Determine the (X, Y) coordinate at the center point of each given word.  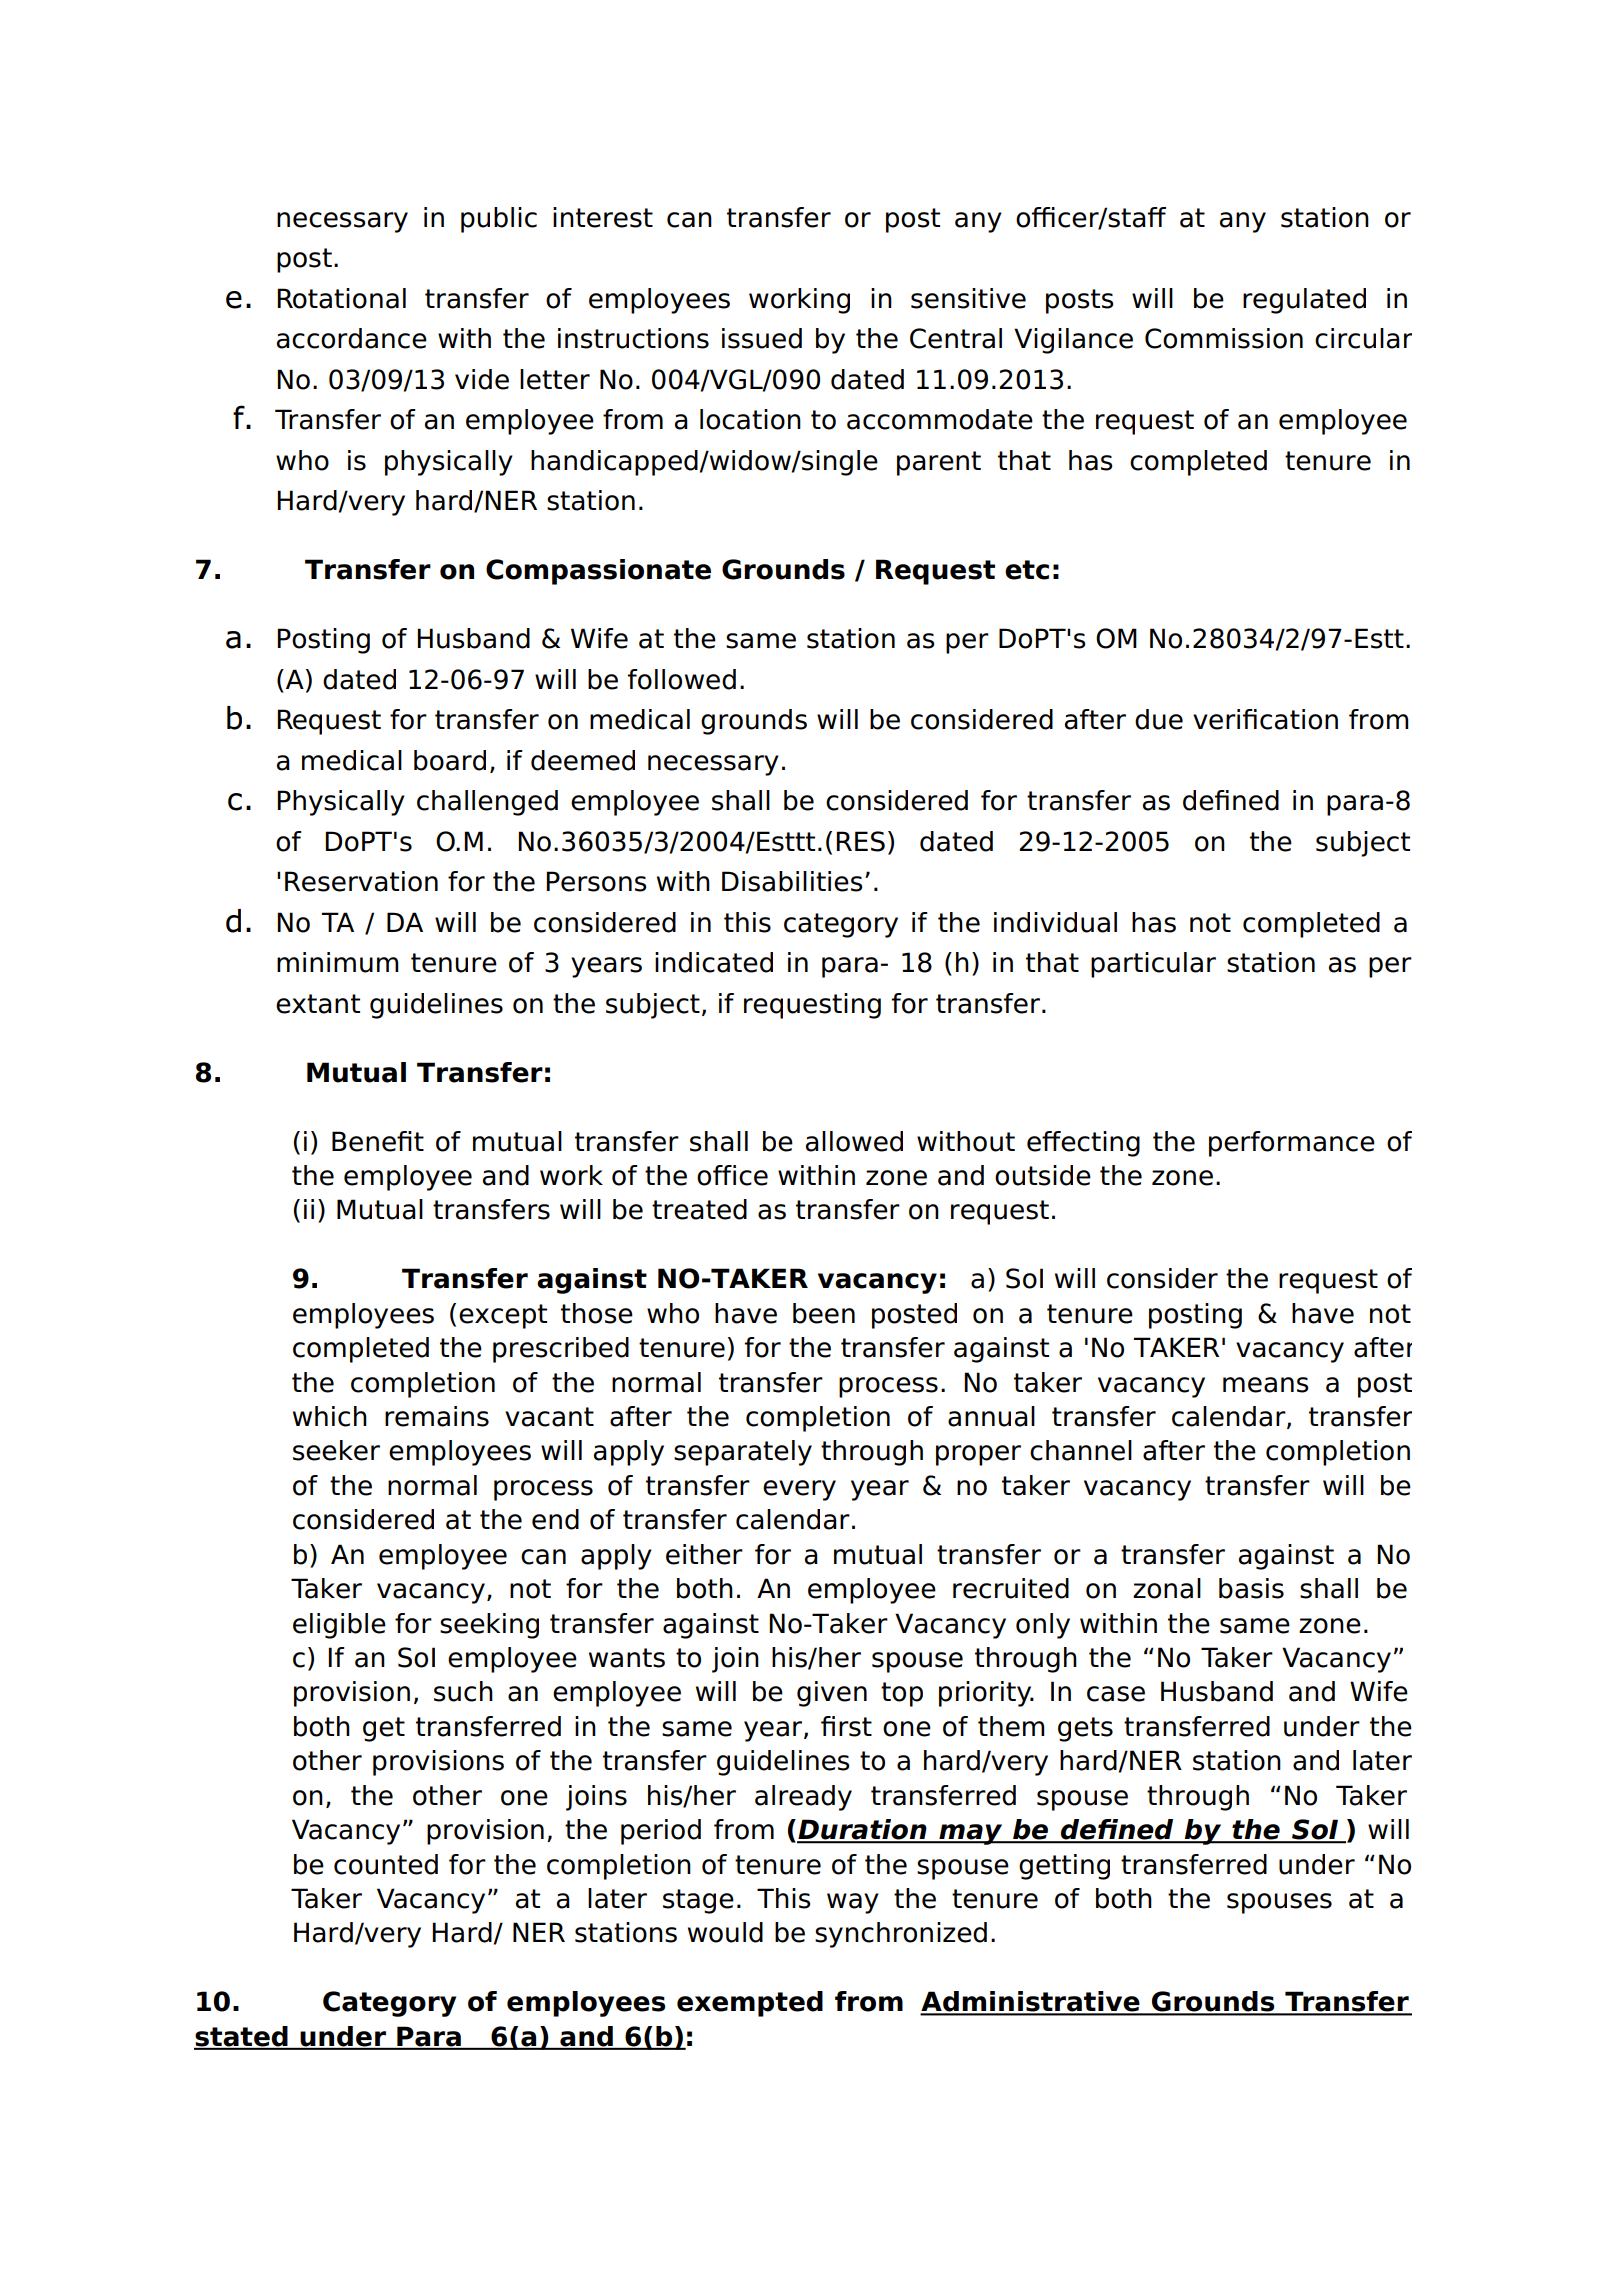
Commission (1224, 338)
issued (762, 338)
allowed (854, 1141)
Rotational (341, 298)
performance (1292, 1144)
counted (386, 1864)
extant (318, 1004)
